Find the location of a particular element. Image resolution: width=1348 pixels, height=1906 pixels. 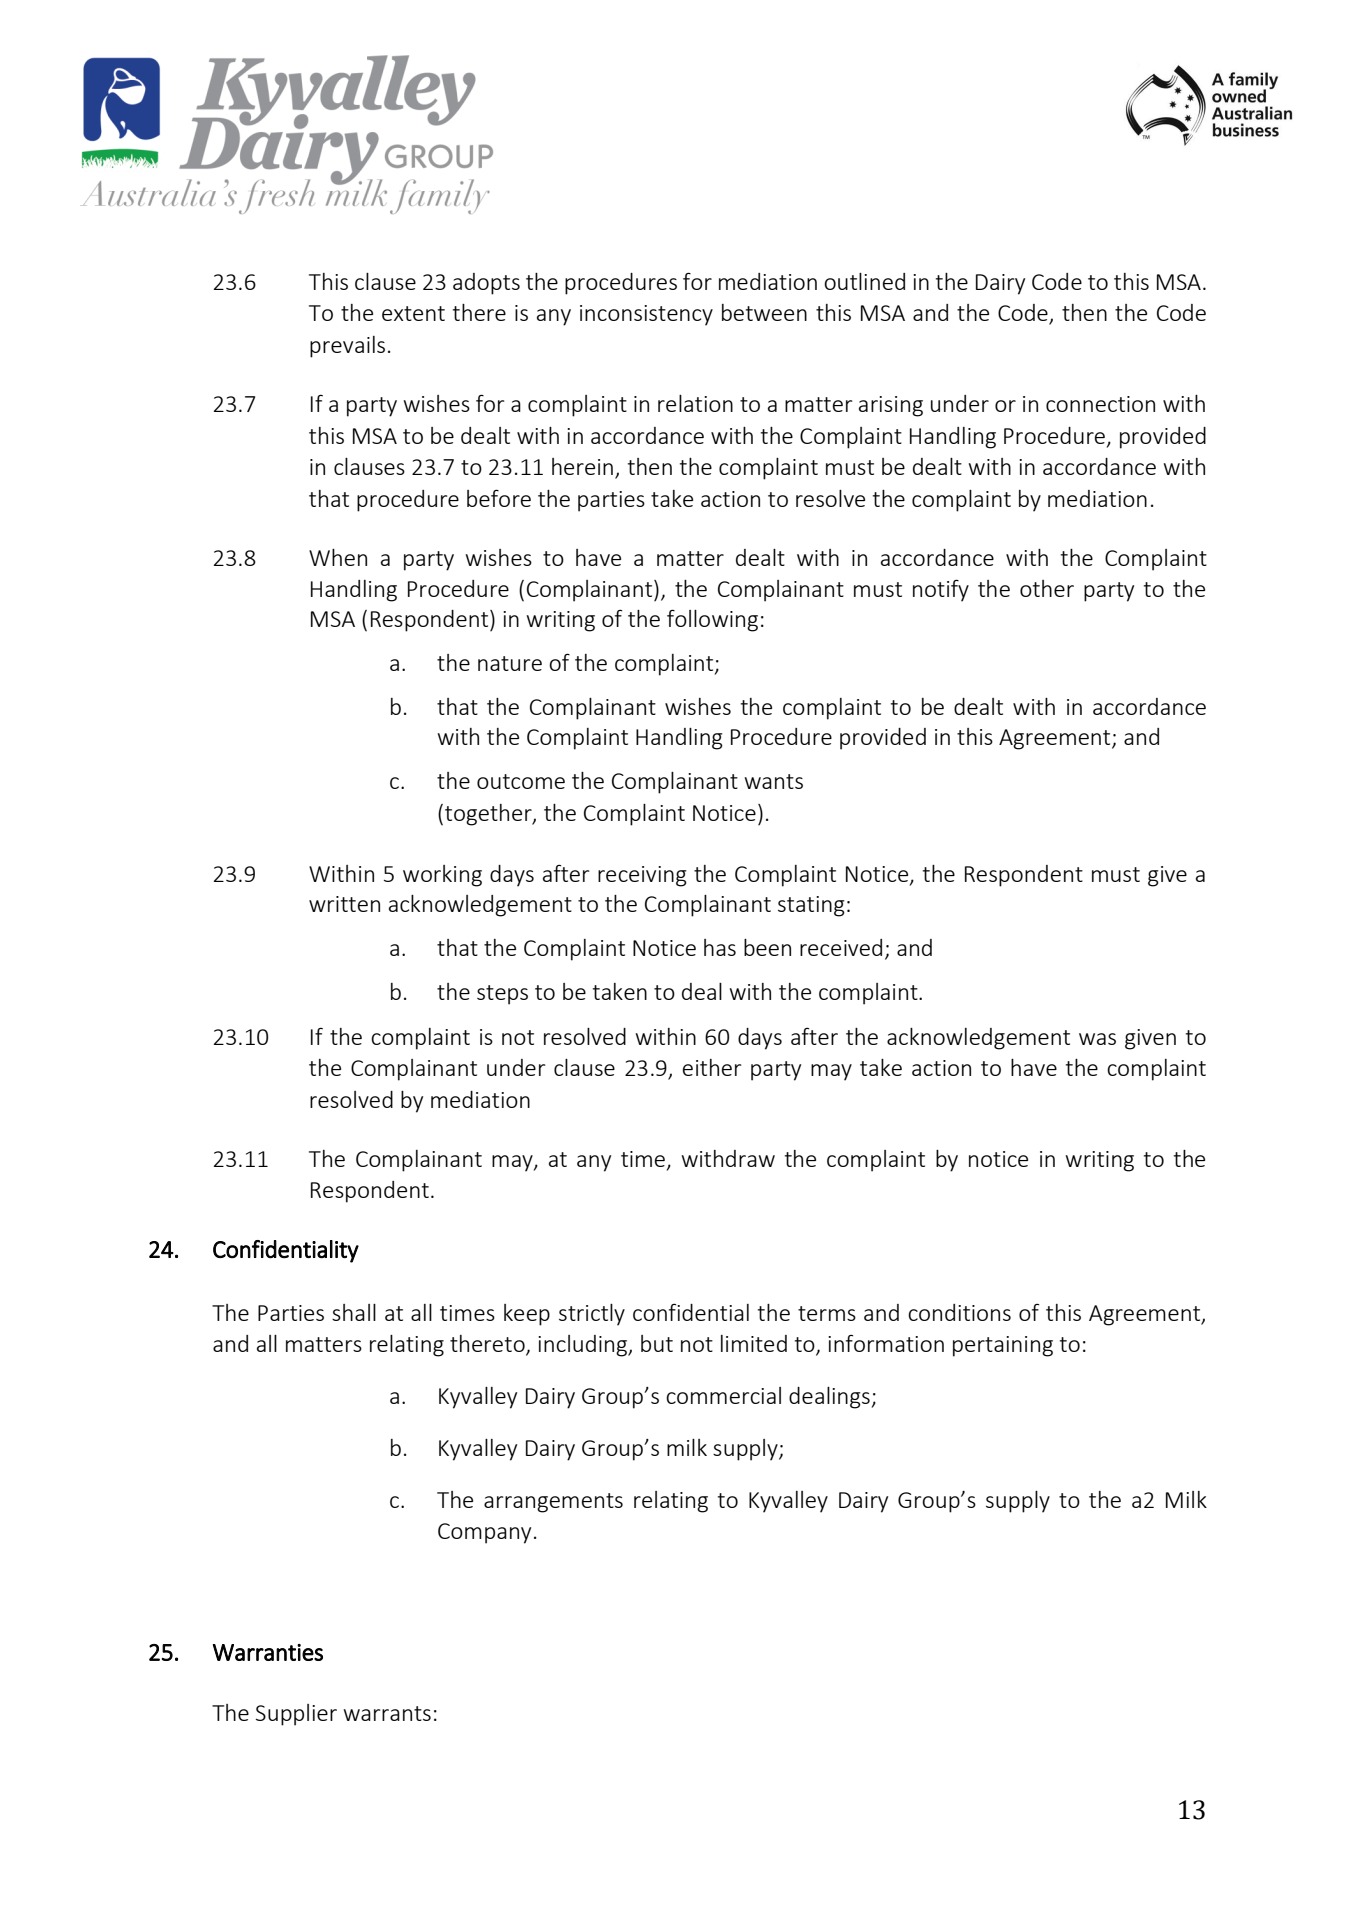

arrangements is located at coordinates (553, 1503).
